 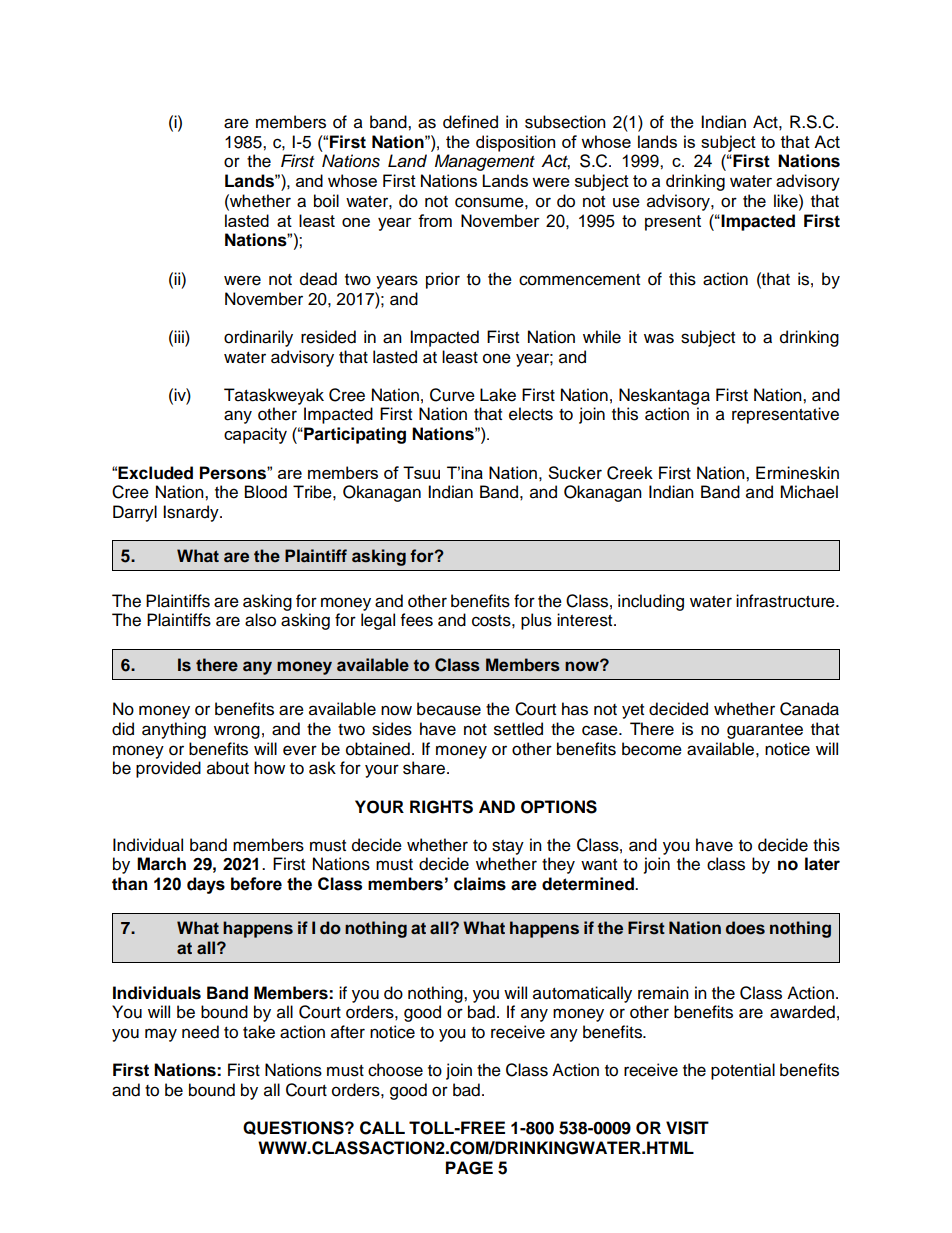 I want to click on does, so click(x=745, y=928).
